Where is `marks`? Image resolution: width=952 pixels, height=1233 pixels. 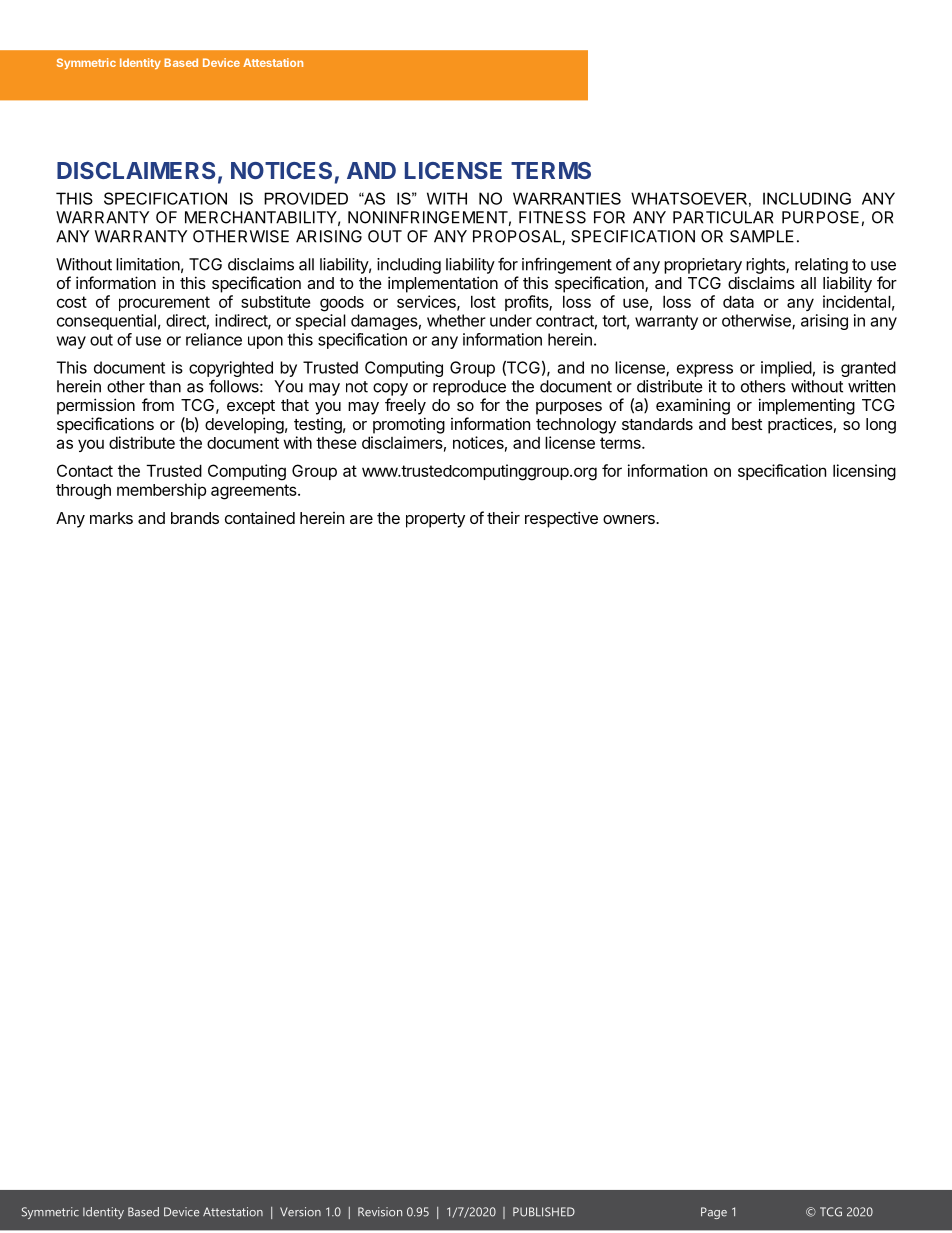
marks is located at coordinates (111, 518).
